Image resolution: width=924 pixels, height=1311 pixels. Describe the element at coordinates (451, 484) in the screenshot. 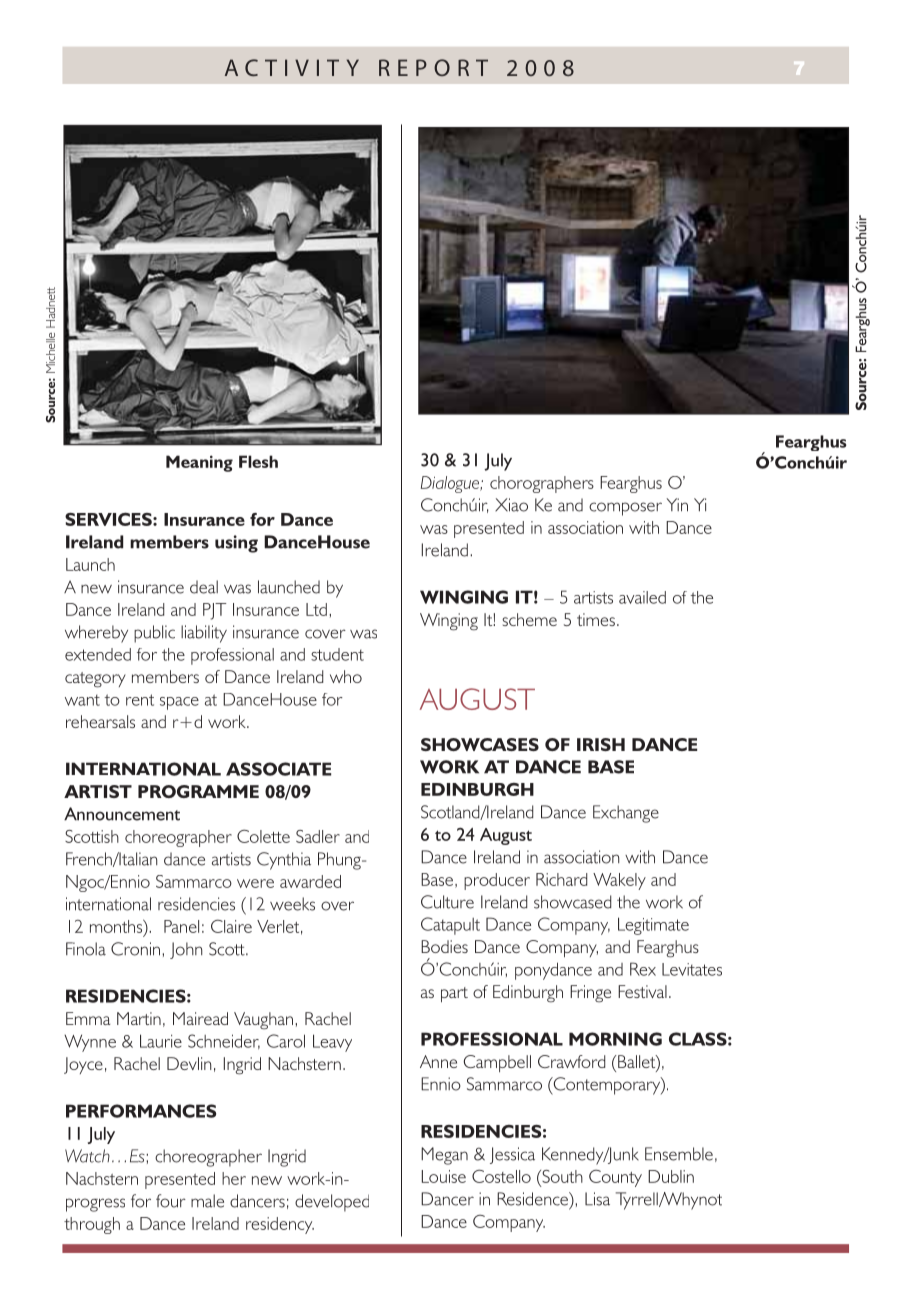

I see `Dialogue` at that location.
